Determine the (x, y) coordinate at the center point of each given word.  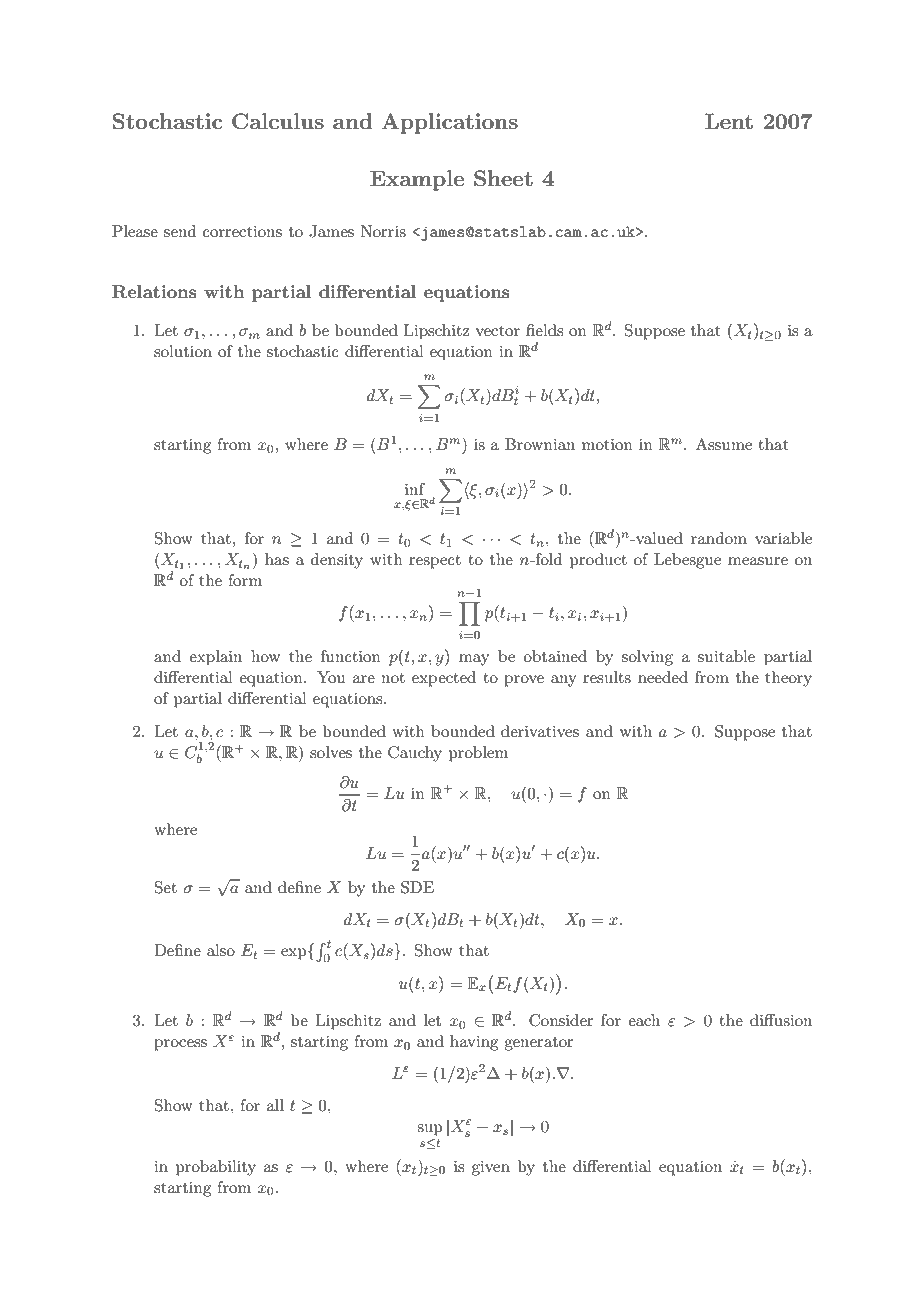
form (245, 580)
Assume (724, 444)
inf (415, 489)
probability (216, 1168)
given (491, 1168)
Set (166, 887)
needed (663, 677)
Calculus (278, 121)
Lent (729, 121)
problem (478, 754)
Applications (449, 123)
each (644, 1020)
